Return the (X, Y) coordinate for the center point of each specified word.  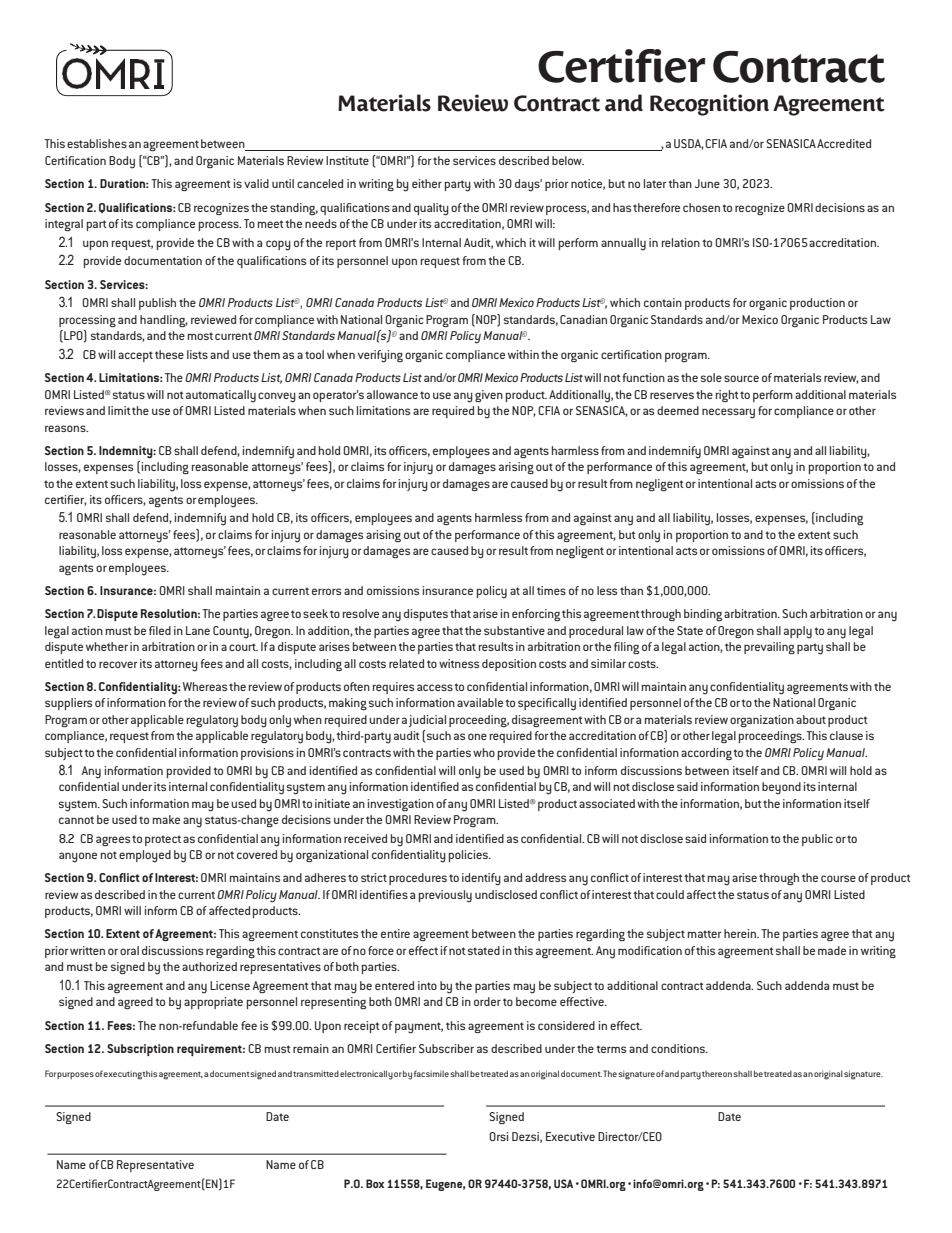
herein (741, 933)
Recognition (709, 105)
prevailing (769, 648)
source (741, 378)
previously (445, 896)
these (169, 354)
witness (459, 663)
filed (160, 630)
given (489, 396)
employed (145, 856)
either (427, 183)
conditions (679, 1048)
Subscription (140, 1050)
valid (256, 183)
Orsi (498, 1136)
